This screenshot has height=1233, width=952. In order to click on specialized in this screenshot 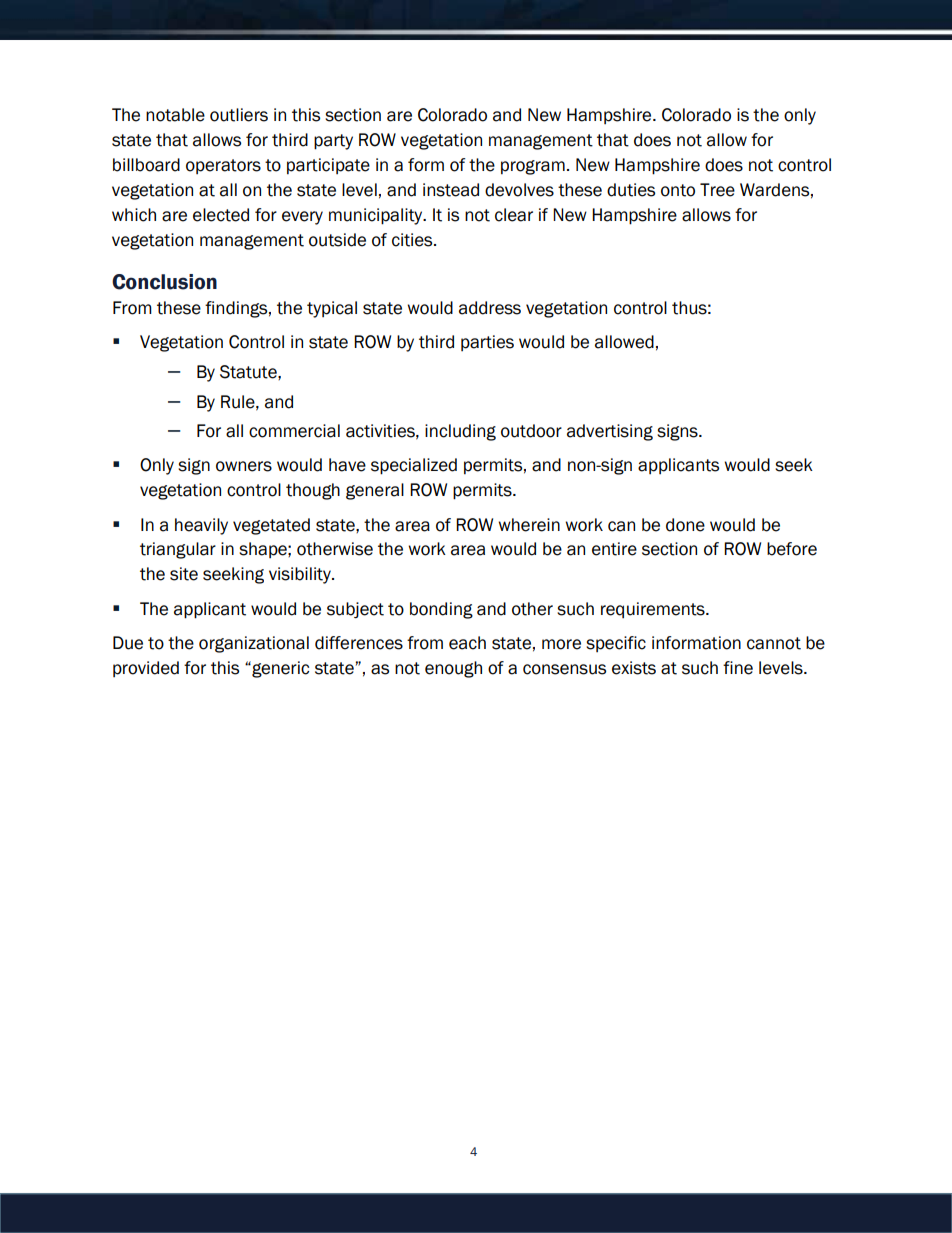, I will do `click(414, 466)`.
